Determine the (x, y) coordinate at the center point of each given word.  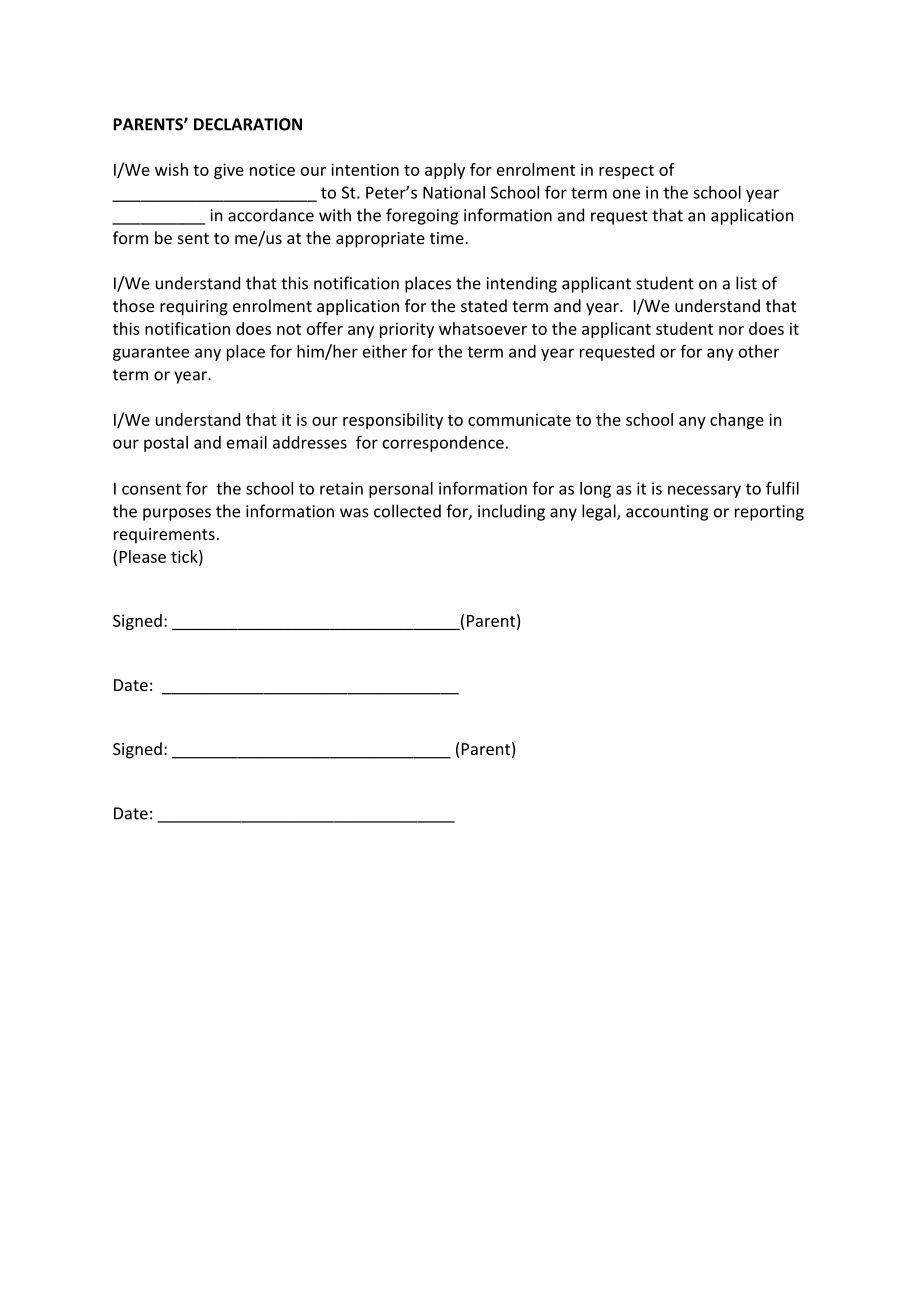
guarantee (151, 353)
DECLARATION (248, 124)
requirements (164, 536)
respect (626, 172)
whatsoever (483, 328)
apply (445, 171)
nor (731, 330)
